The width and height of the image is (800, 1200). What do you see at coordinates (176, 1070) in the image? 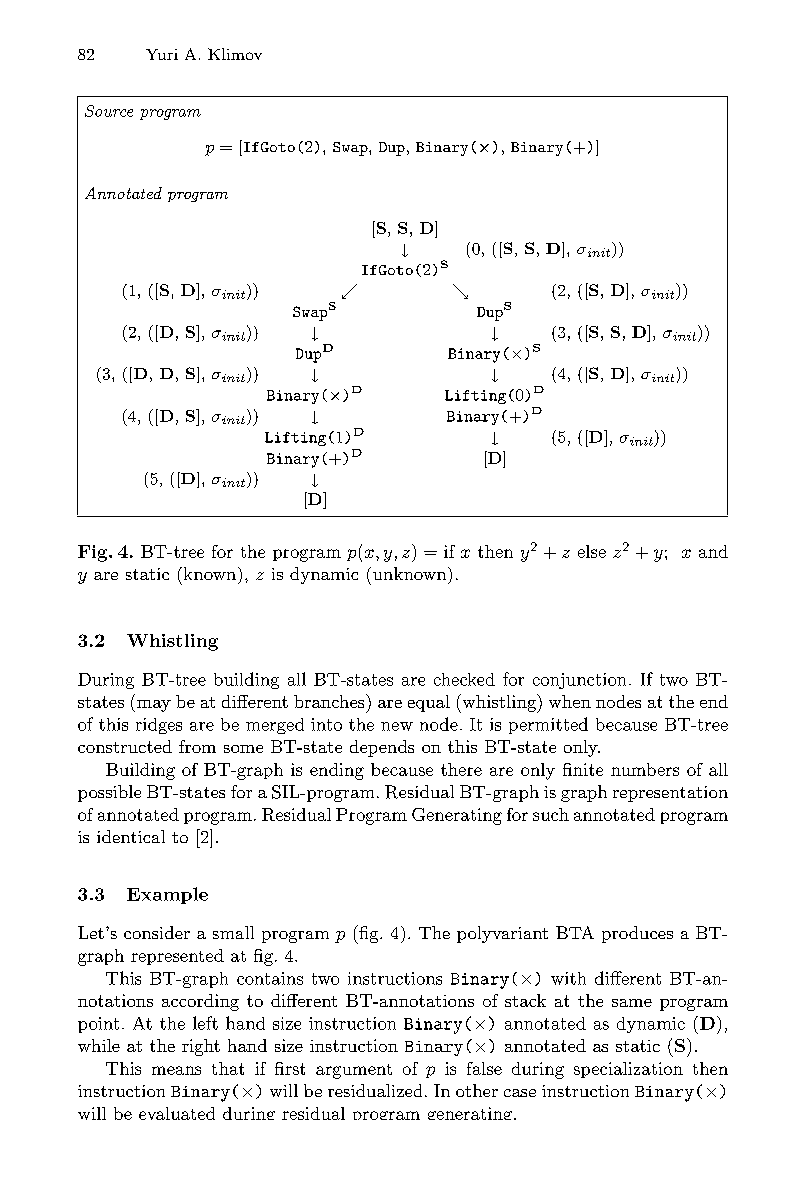
I see `means` at bounding box center [176, 1070].
